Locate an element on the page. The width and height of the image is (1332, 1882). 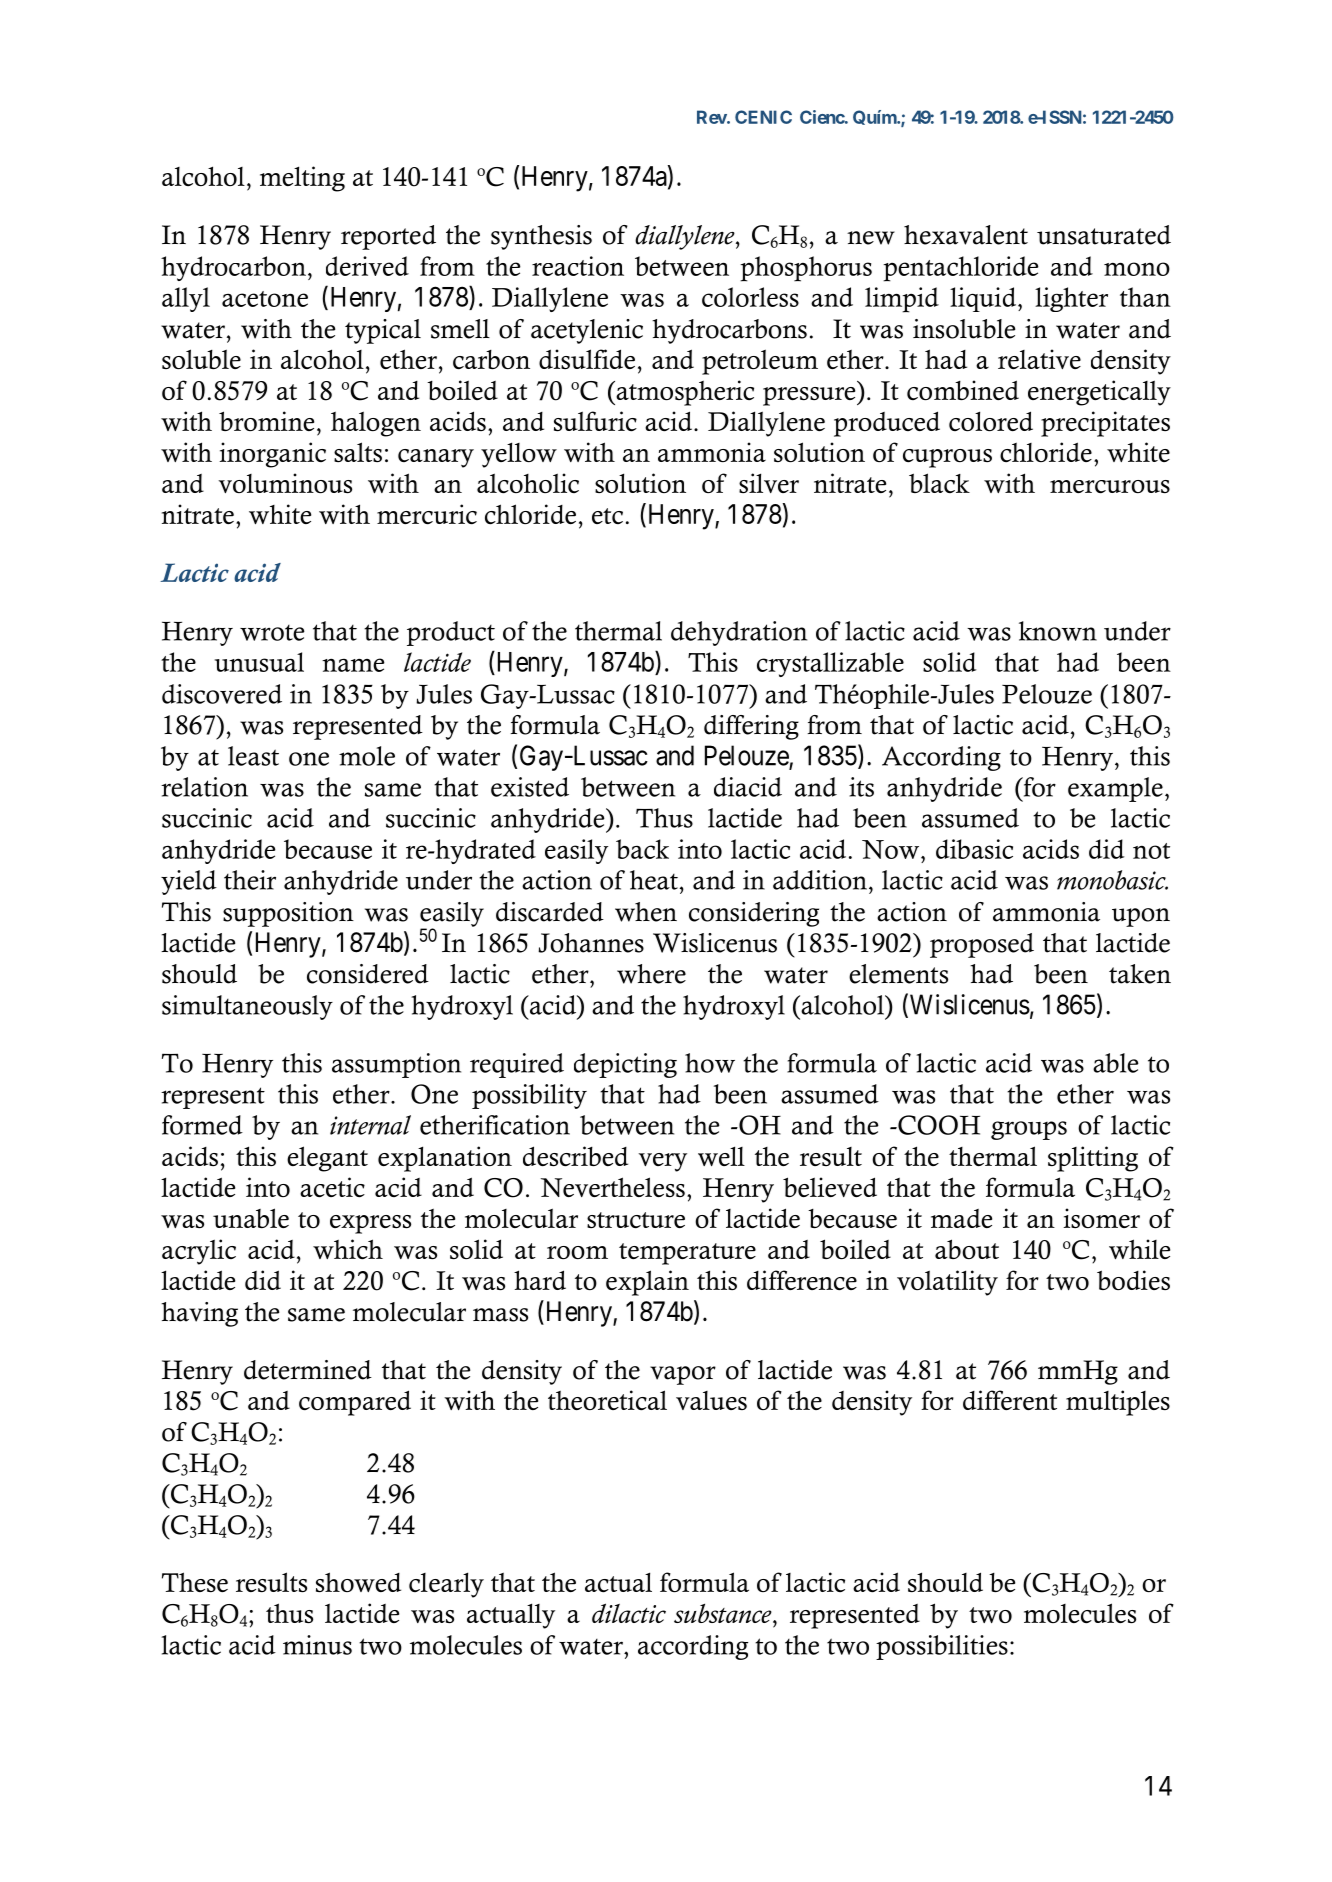
about is located at coordinates (967, 1249).
